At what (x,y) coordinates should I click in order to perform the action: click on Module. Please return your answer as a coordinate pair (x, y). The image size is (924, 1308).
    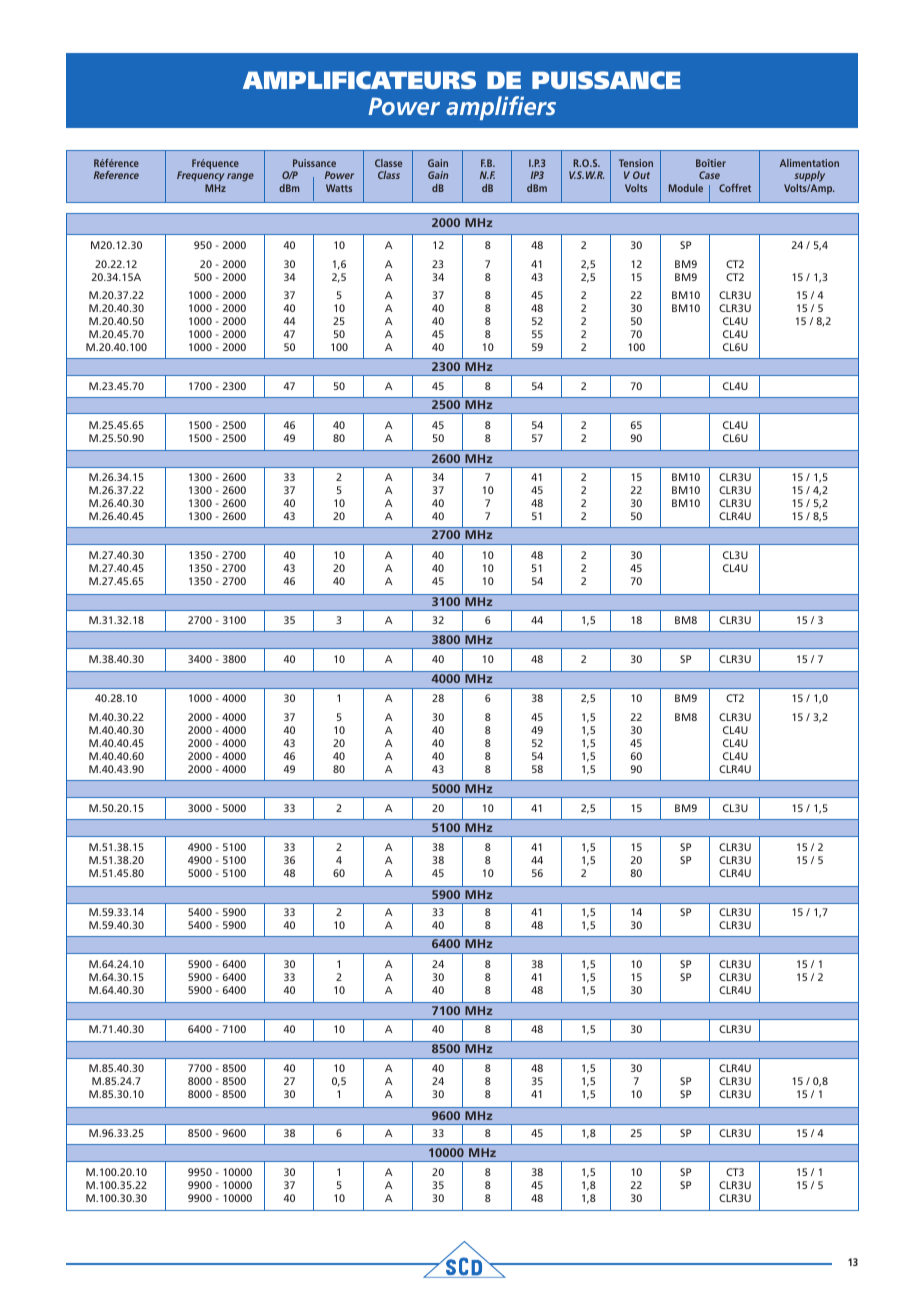
    Looking at the image, I should click on (686, 188).
